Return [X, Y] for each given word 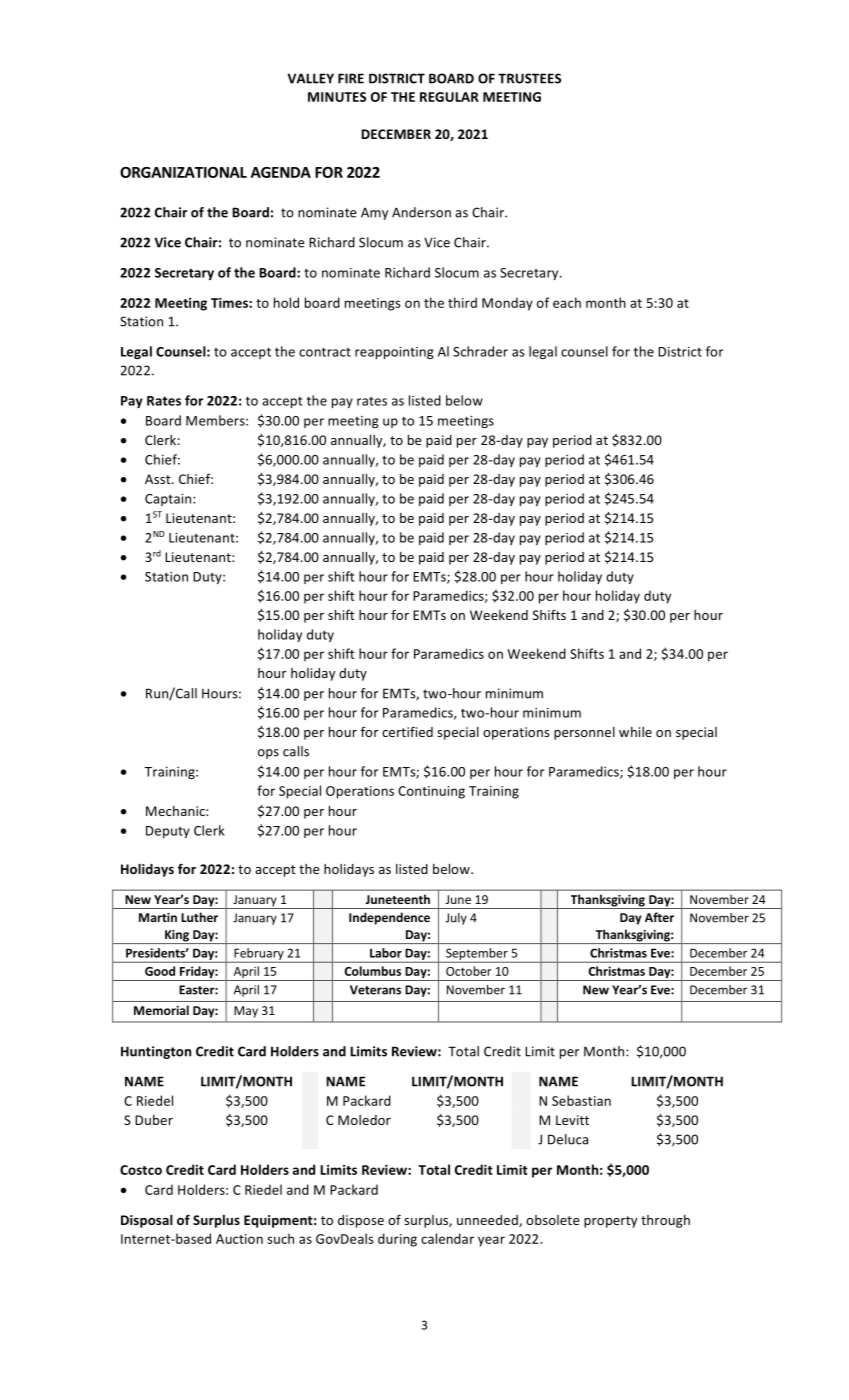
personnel [584, 733]
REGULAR [449, 97]
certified [407, 731]
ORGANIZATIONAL [183, 172]
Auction [239, 1239]
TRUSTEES [529, 78]
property [610, 1222]
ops [268, 754]
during [397, 1240]
